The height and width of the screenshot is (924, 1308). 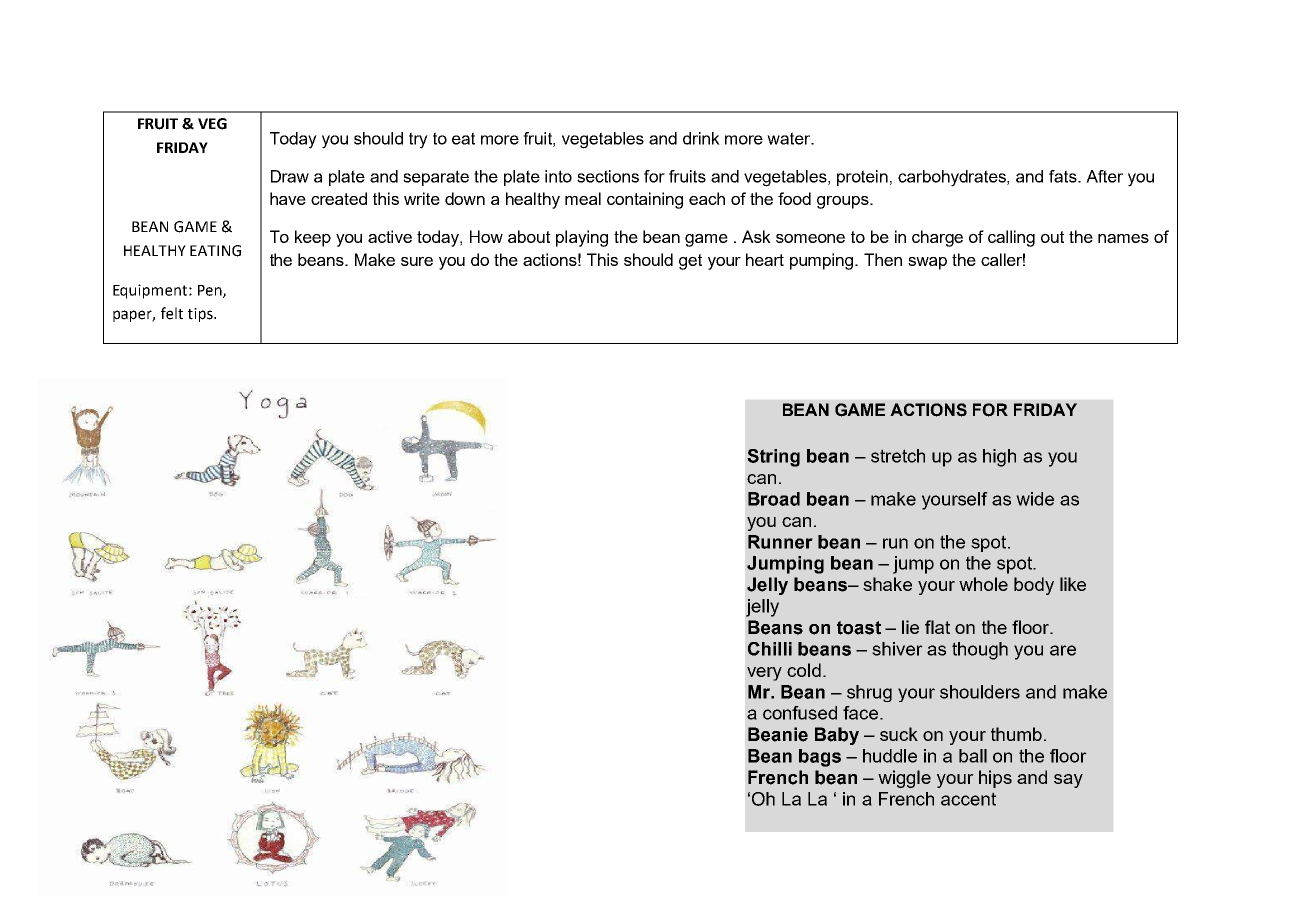 I want to click on high, so click(x=999, y=458).
